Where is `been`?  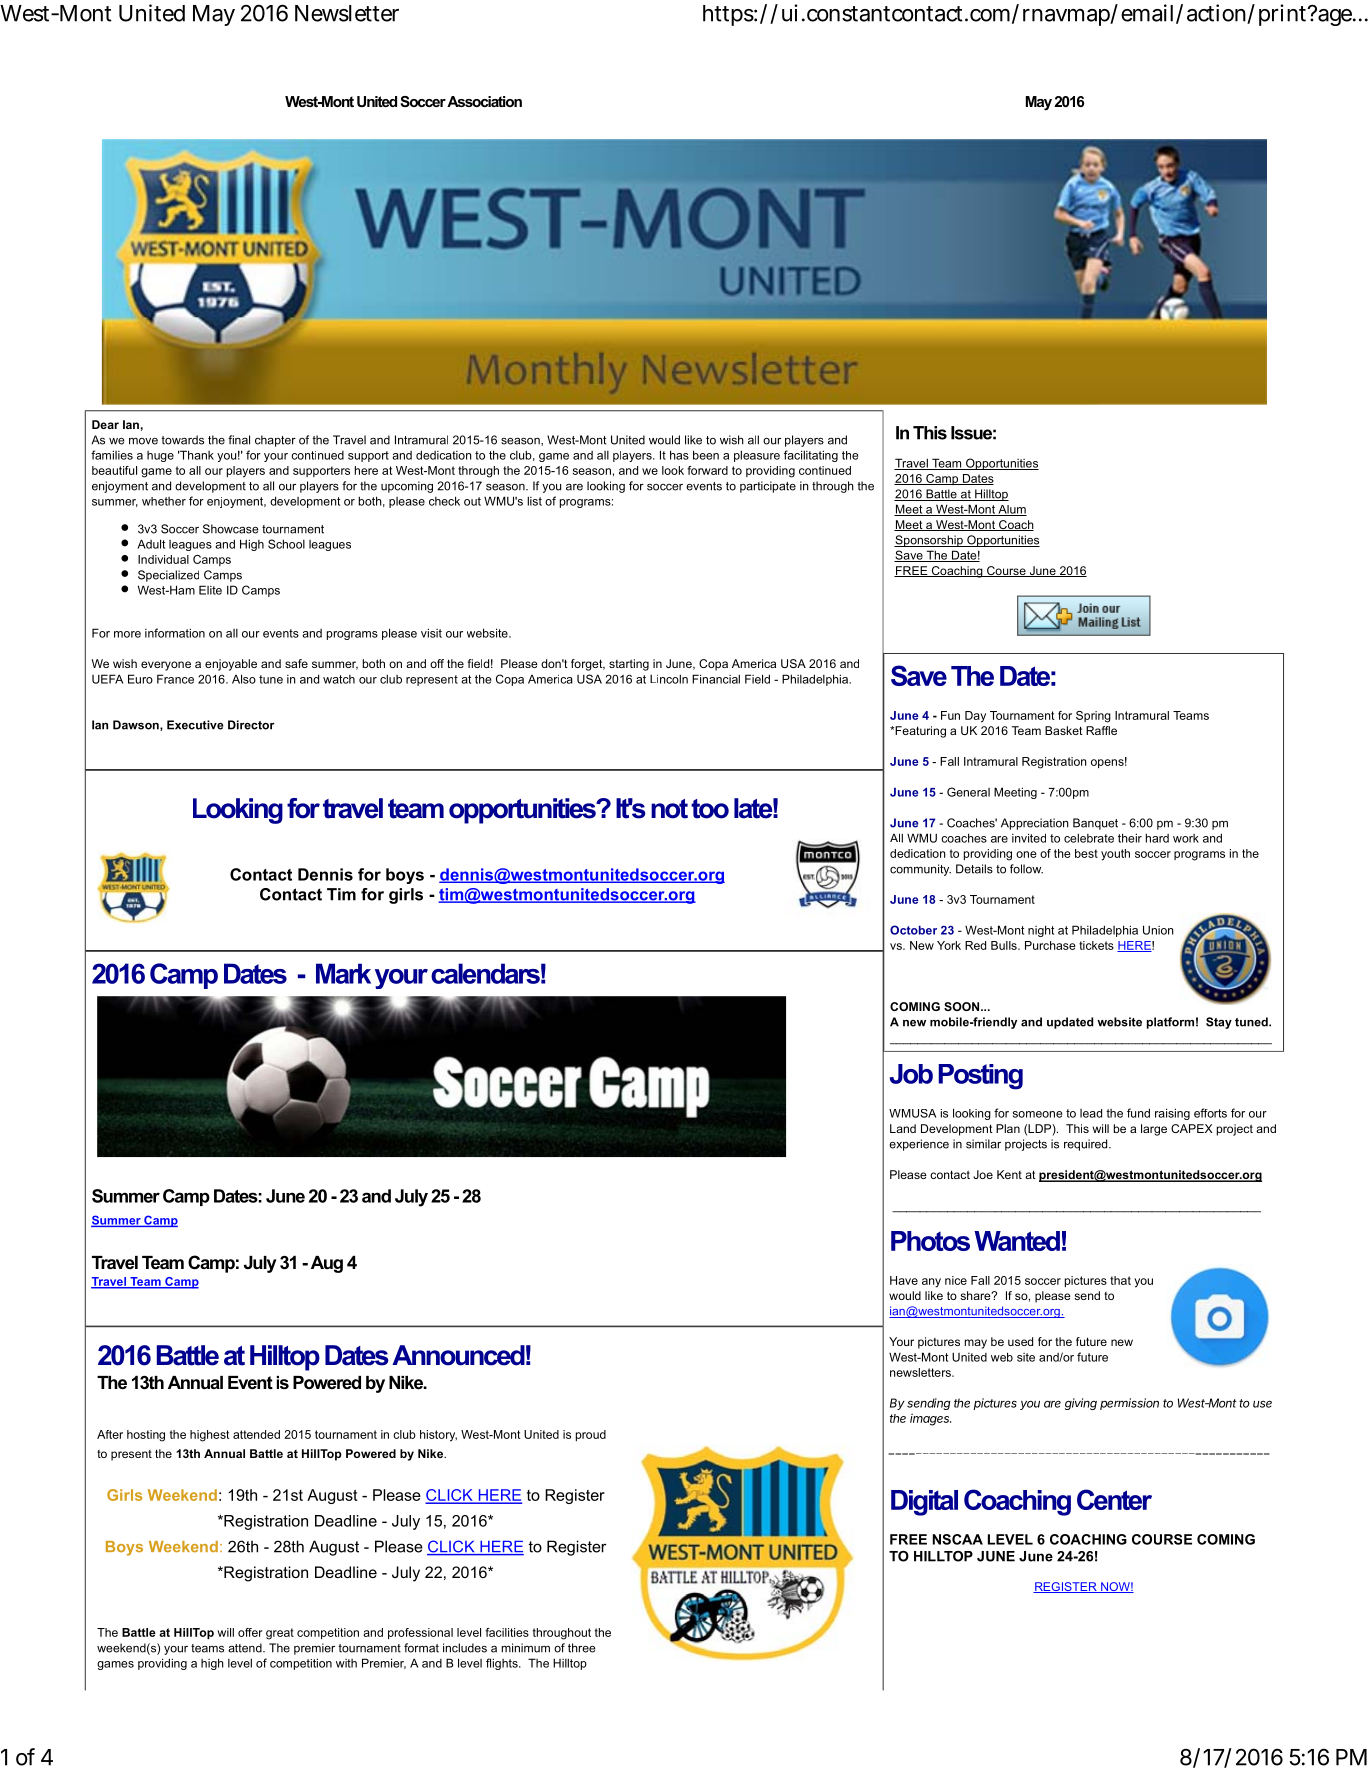
been is located at coordinates (706, 455).
